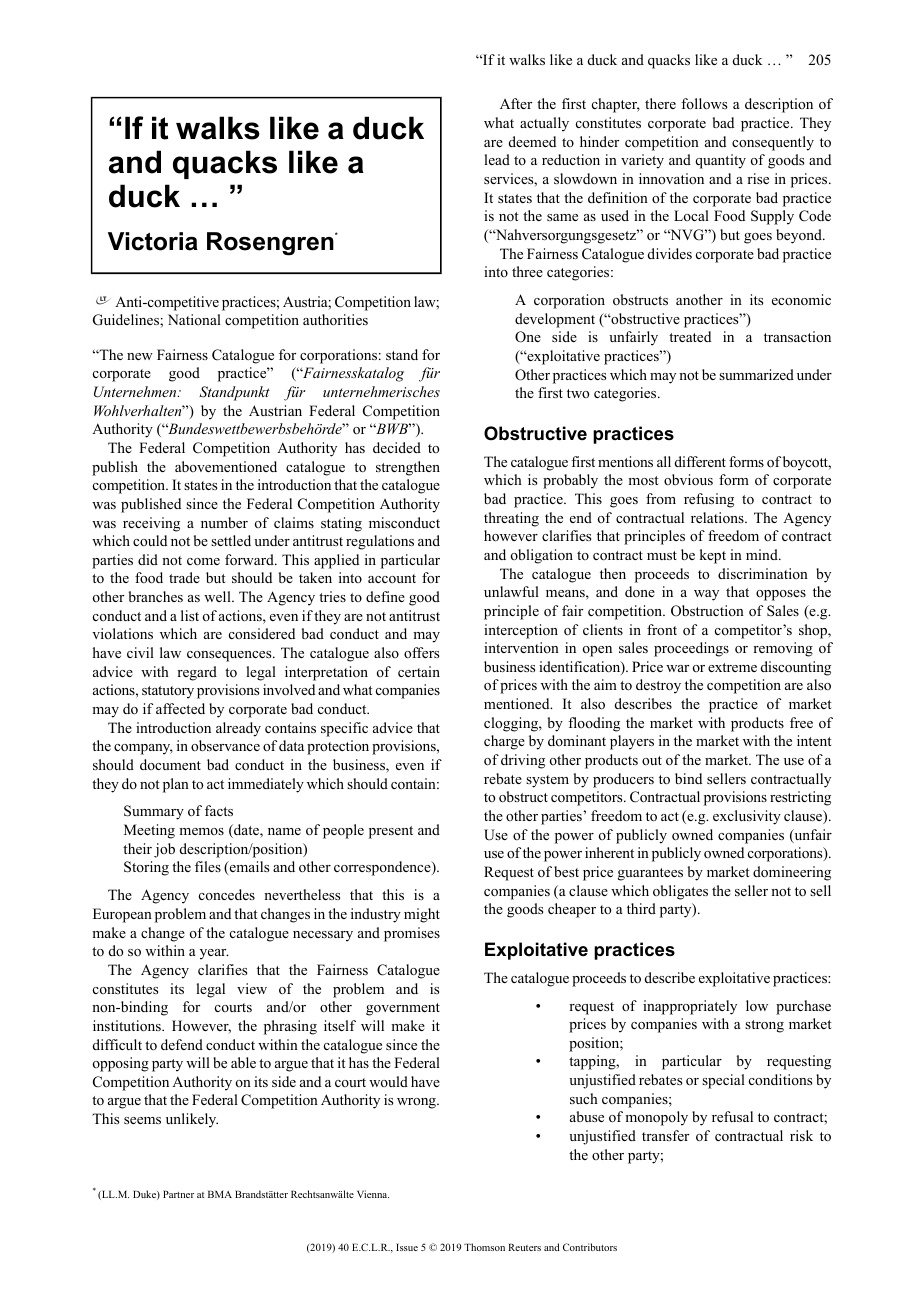  What do you see at coordinates (484, 1247) in the screenshot?
I see `Thomson` at bounding box center [484, 1247].
